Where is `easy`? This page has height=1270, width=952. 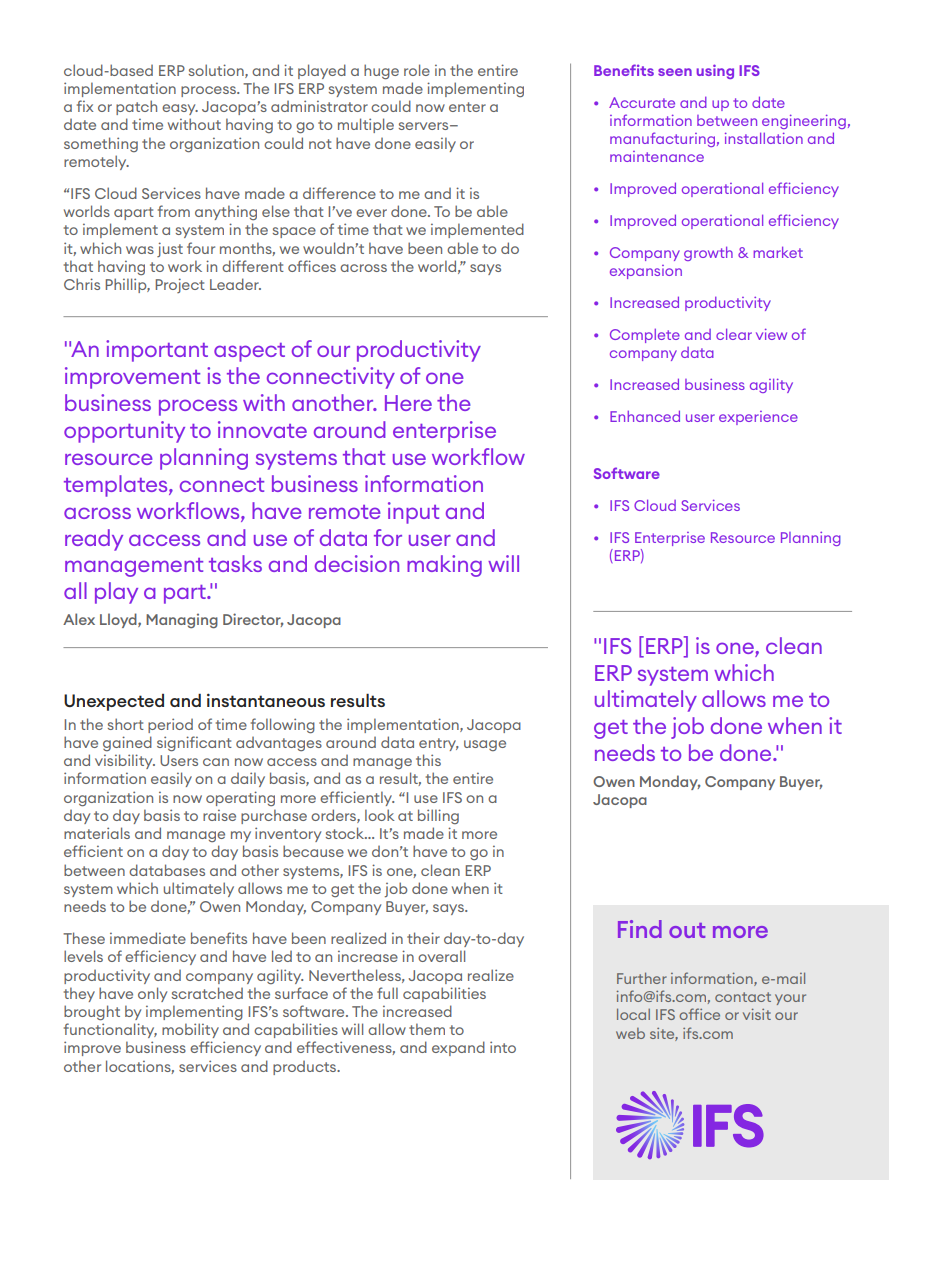
easy is located at coordinates (180, 109).
